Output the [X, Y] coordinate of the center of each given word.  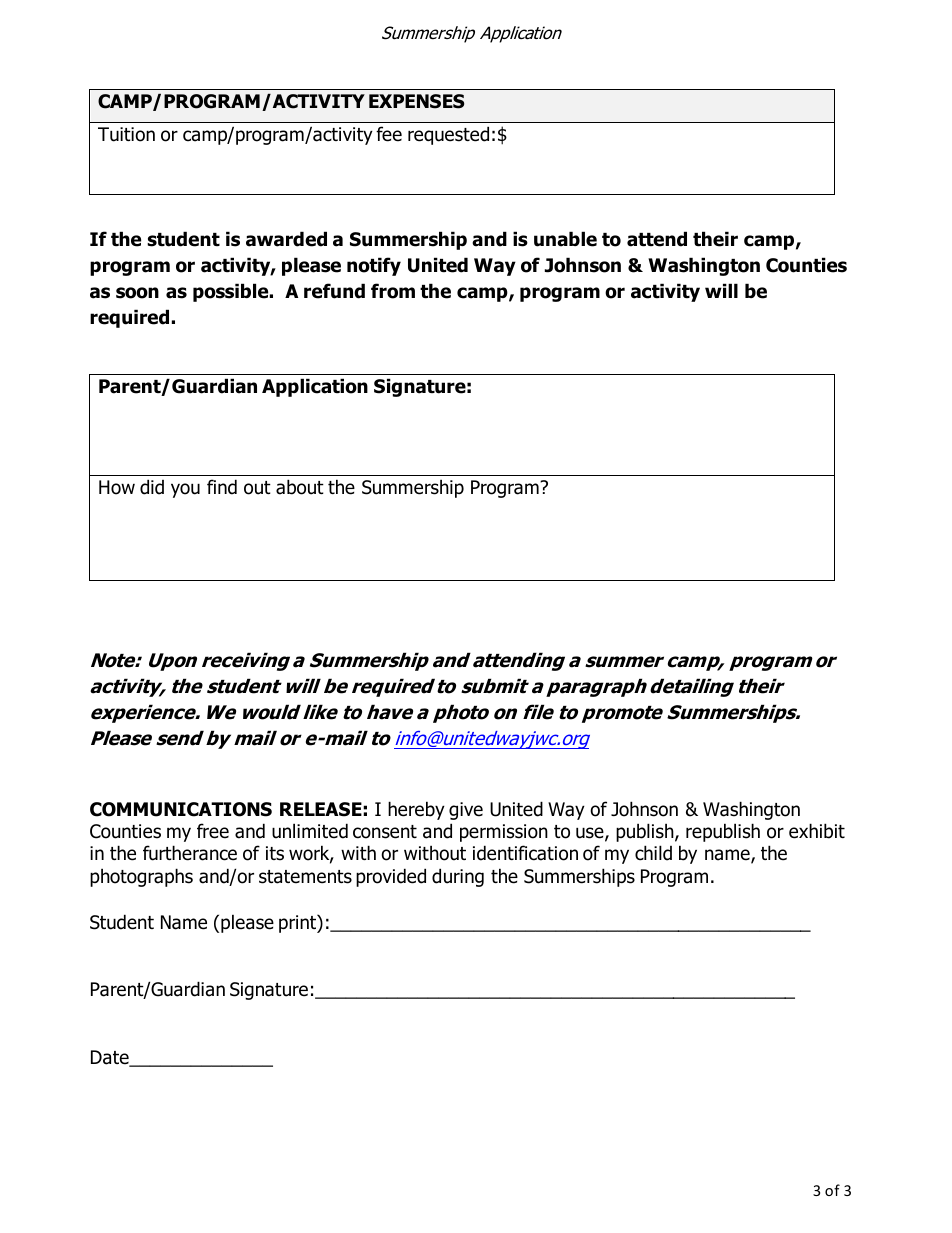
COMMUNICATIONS [181, 809]
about [300, 487]
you [185, 490]
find [222, 487]
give [466, 811]
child [653, 853]
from [393, 291]
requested [448, 135]
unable [565, 239]
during [458, 877]
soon [137, 293]
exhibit [817, 831]
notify [374, 266]
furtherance [190, 853]
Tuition [126, 134]
